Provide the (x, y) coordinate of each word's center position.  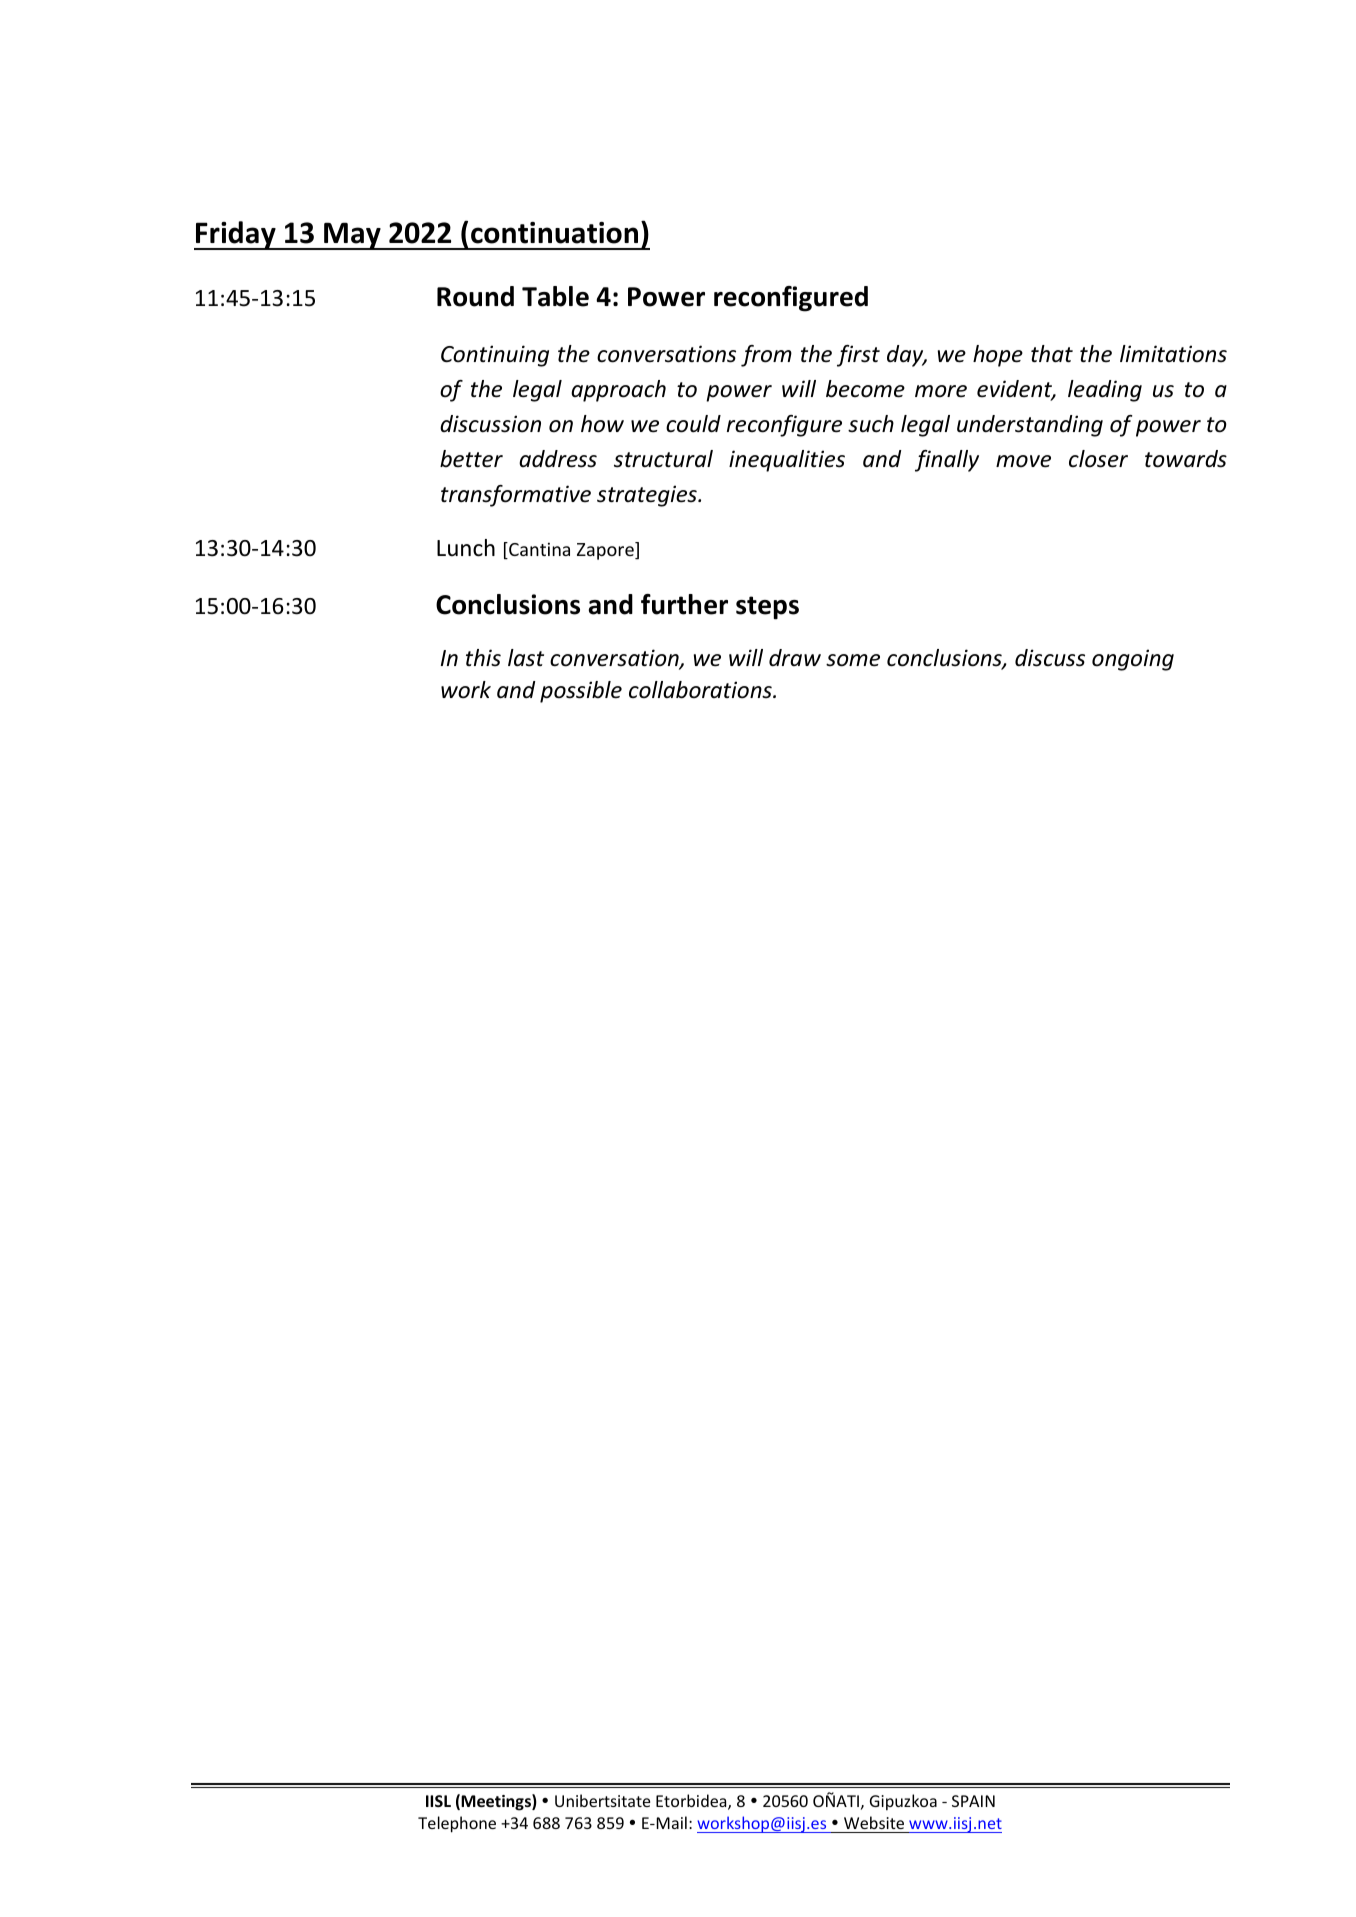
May (352, 236)
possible (581, 692)
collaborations (701, 690)
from (766, 356)
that (1052, 354)
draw (795, 657)
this (483, 658)
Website (874, 1822)
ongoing (1133, 660)
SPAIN (973, 1801)
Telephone (457, 1824)
